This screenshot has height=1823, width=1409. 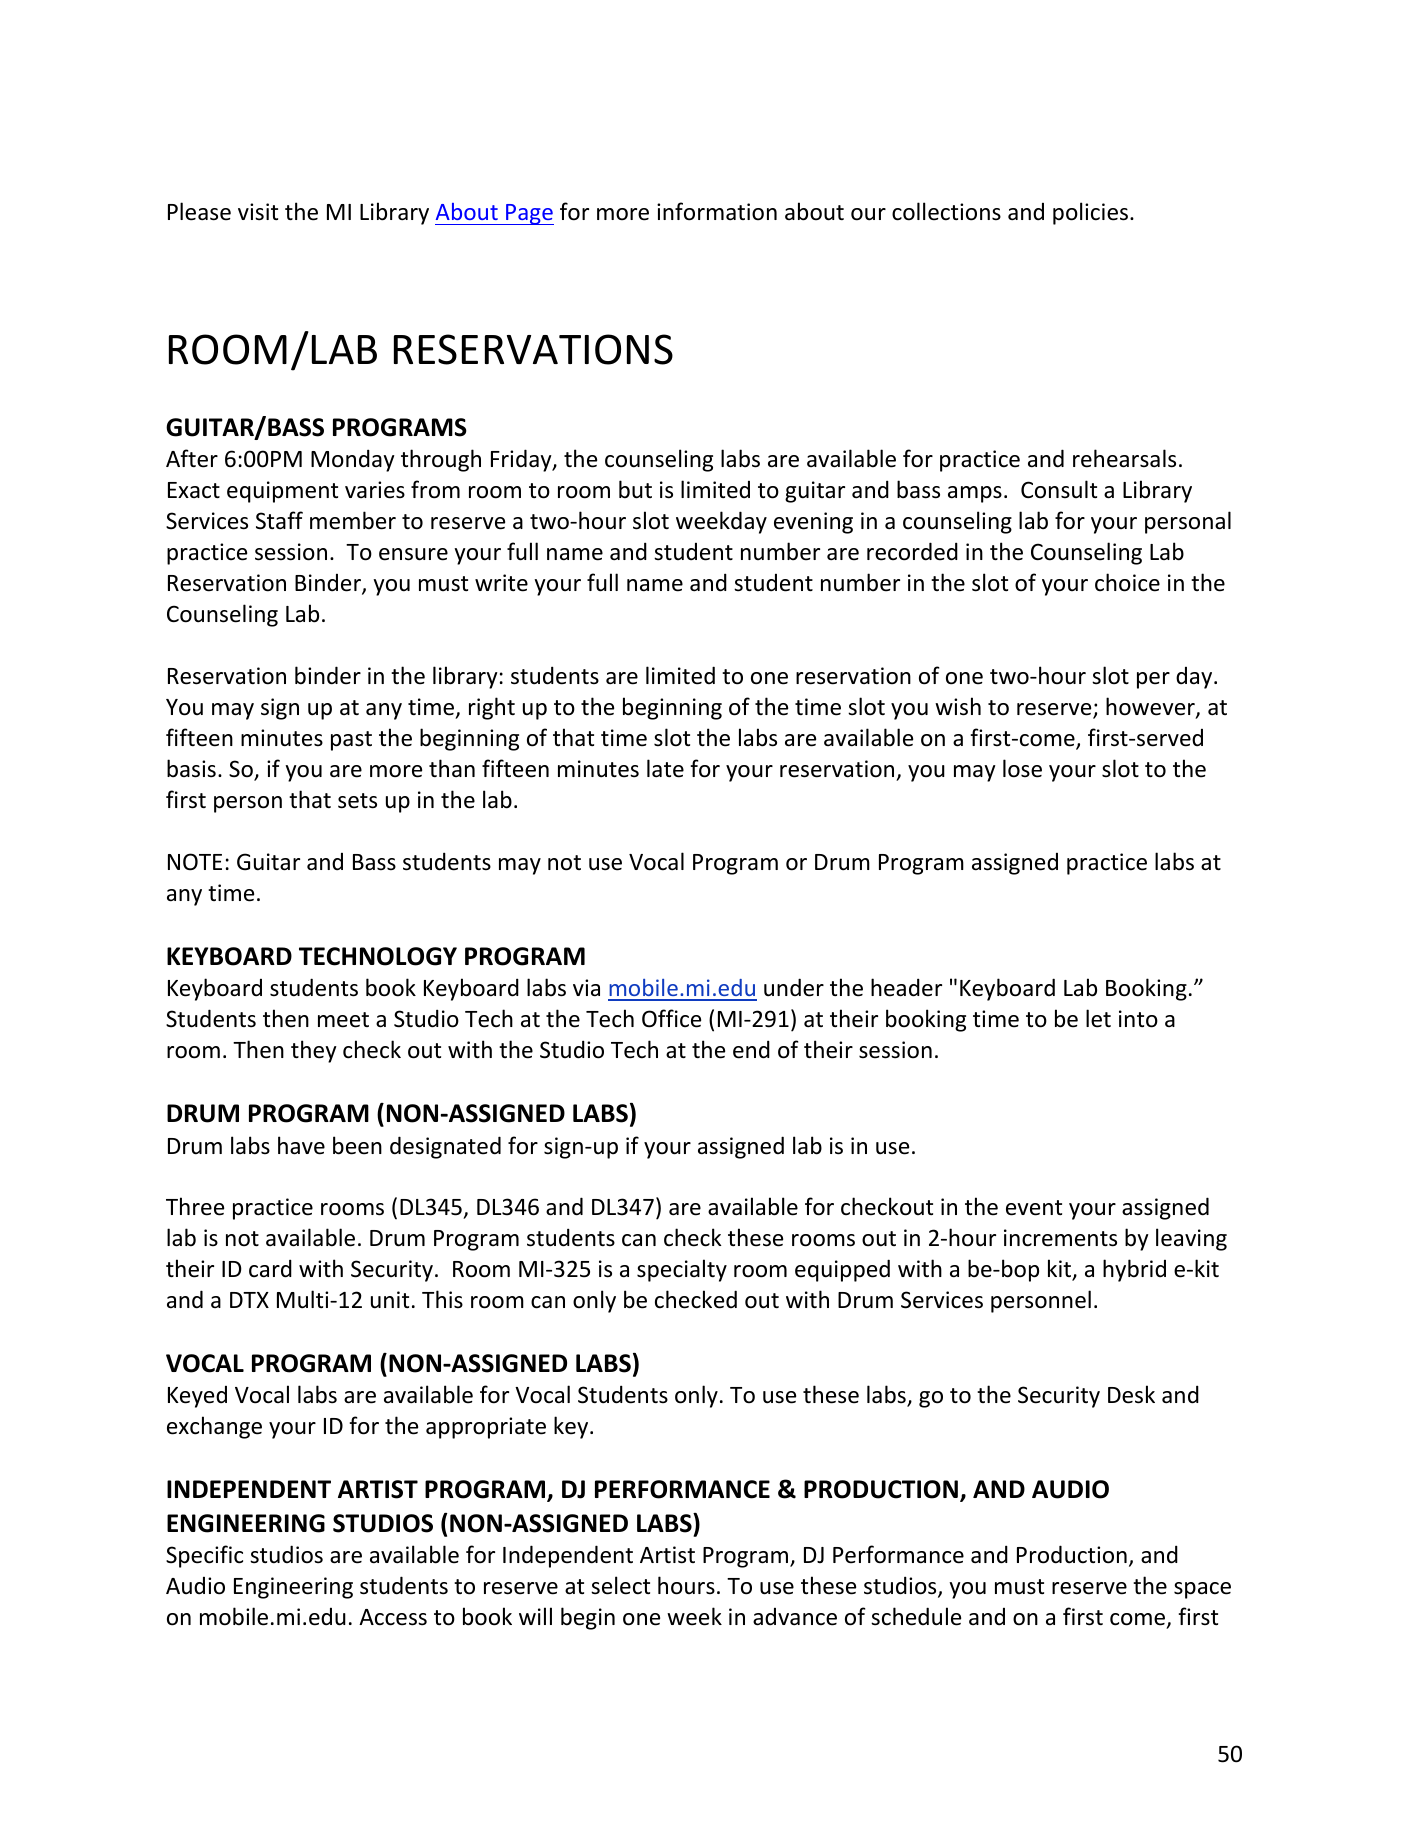 I want to click on have, so click(x=301, y=1145).
